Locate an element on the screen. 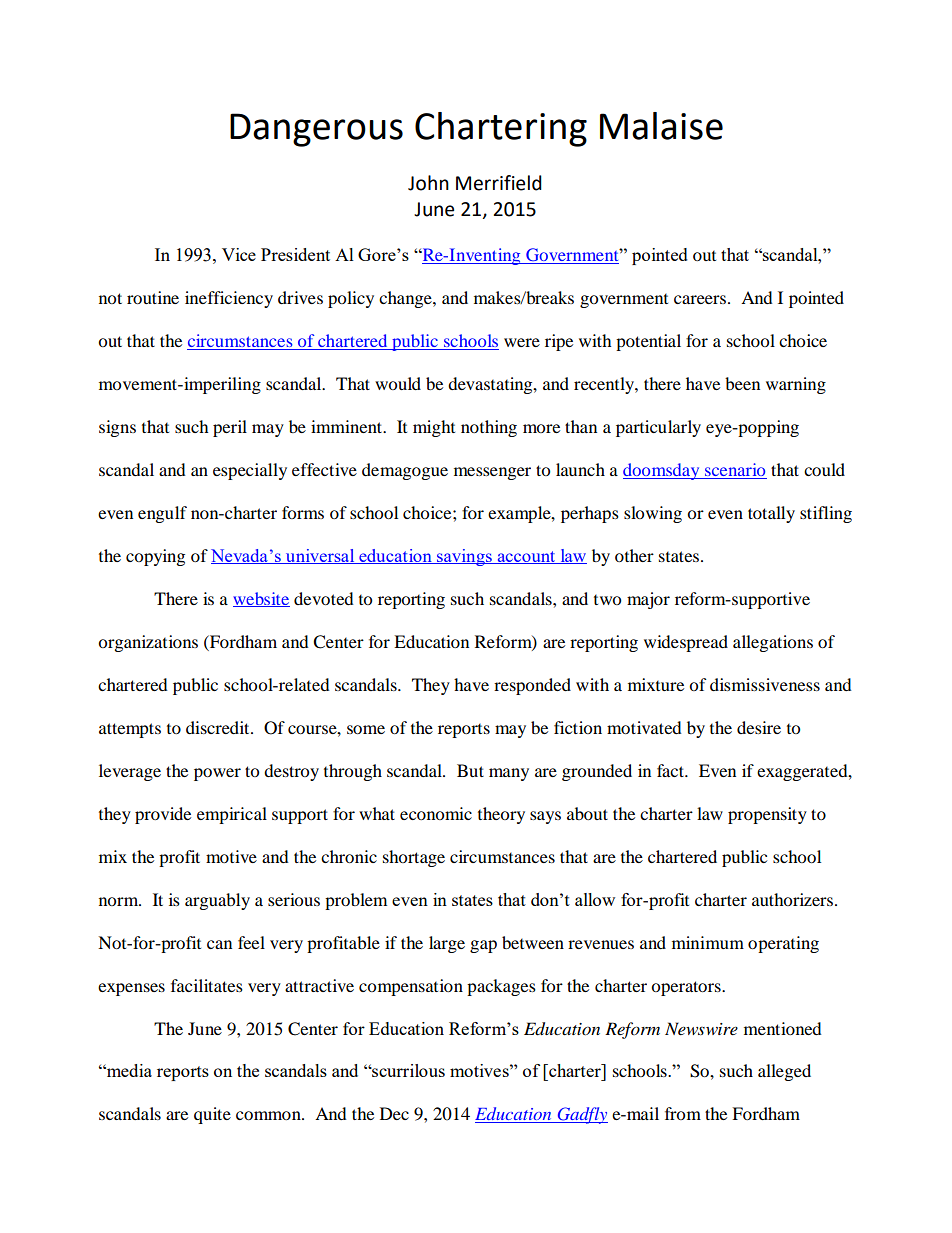  arguably is located at coordinates (217, 901).
